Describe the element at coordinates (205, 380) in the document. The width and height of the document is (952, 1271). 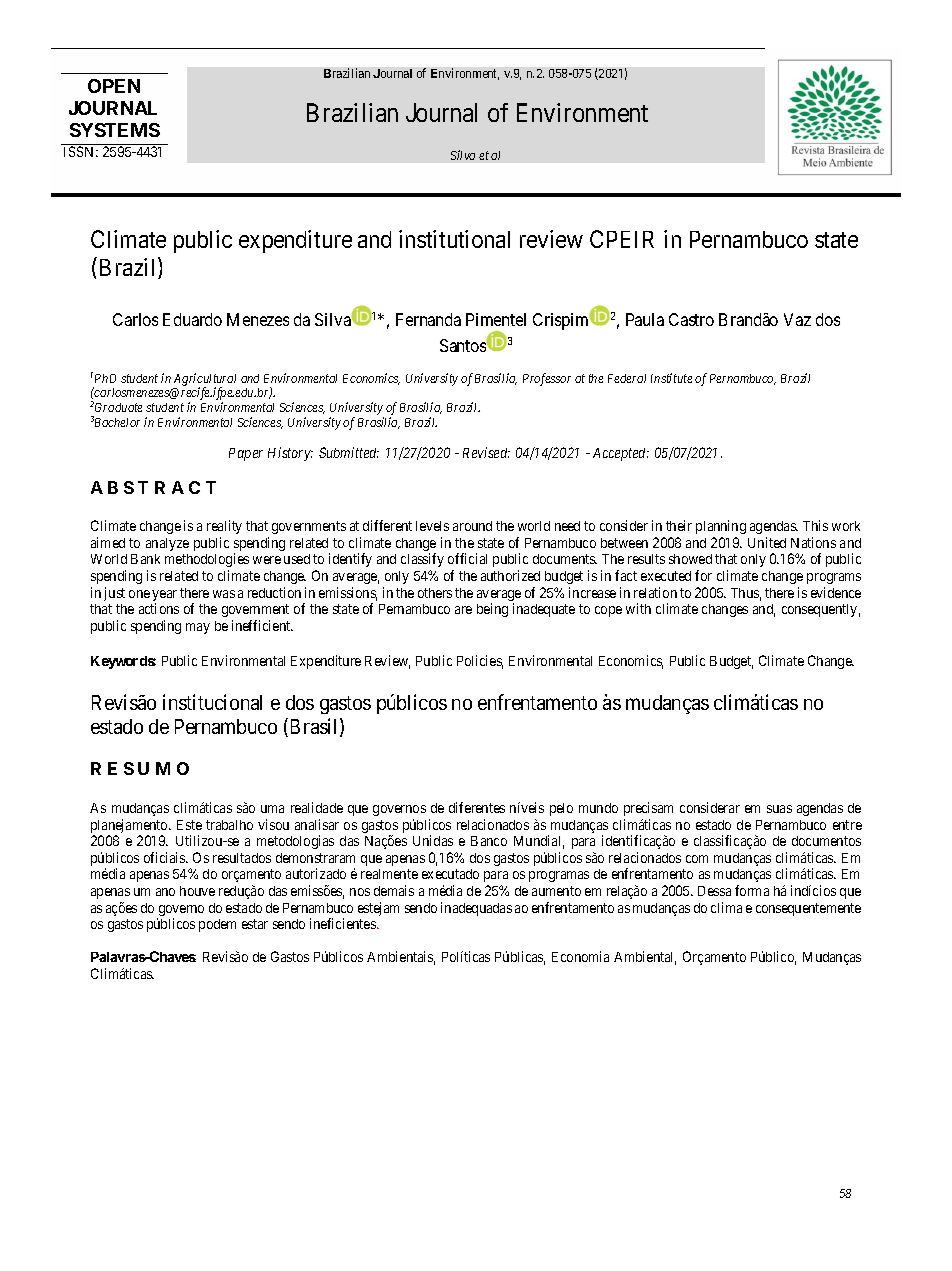
I see `Agricultural` at that location.
